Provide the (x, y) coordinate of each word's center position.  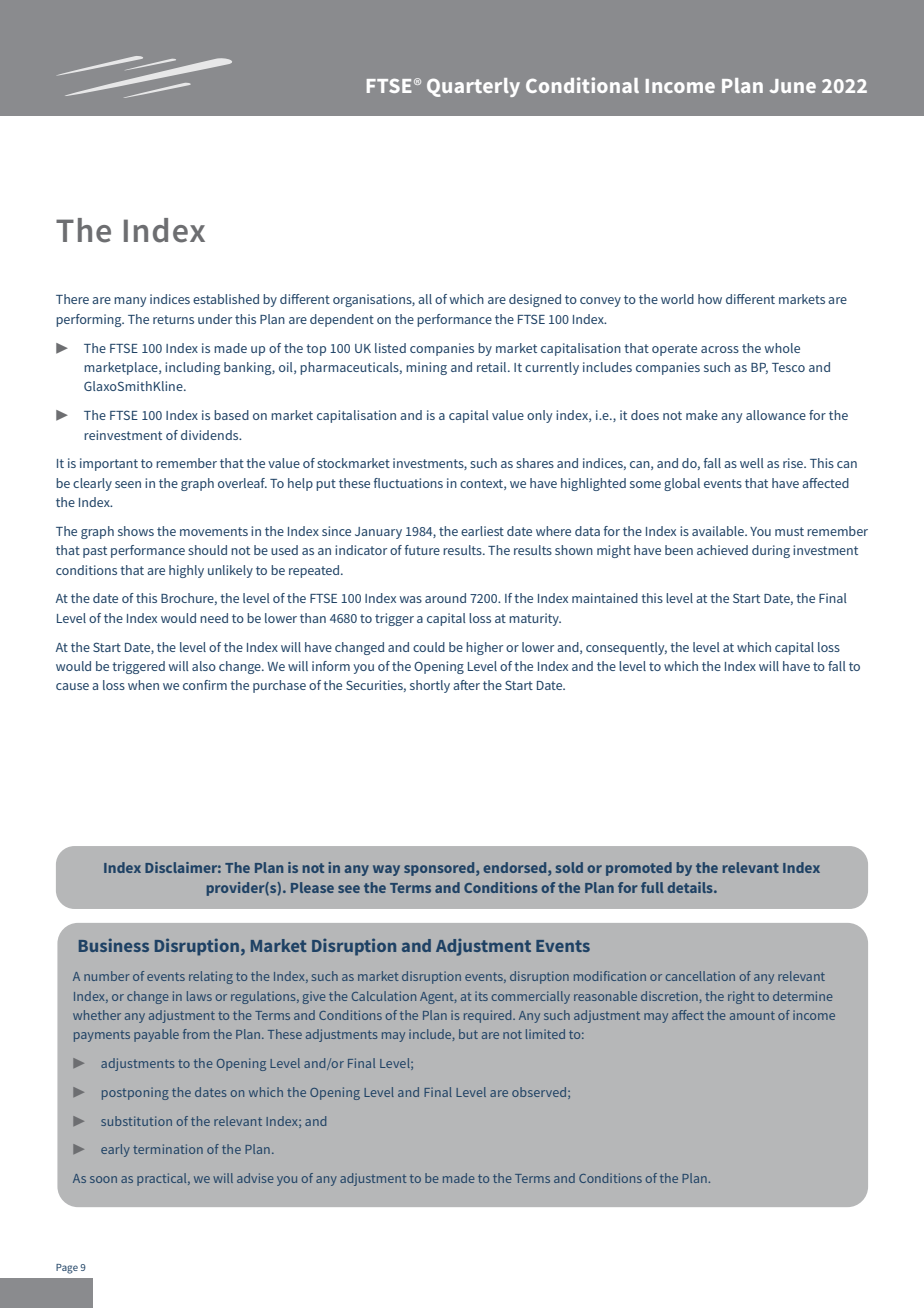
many (130, 302)
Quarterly (473, 87)
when (143, 685)
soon (103, 1179)
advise (255, 1178)
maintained (605, 598)
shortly (430, 686)
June (793, 86)
